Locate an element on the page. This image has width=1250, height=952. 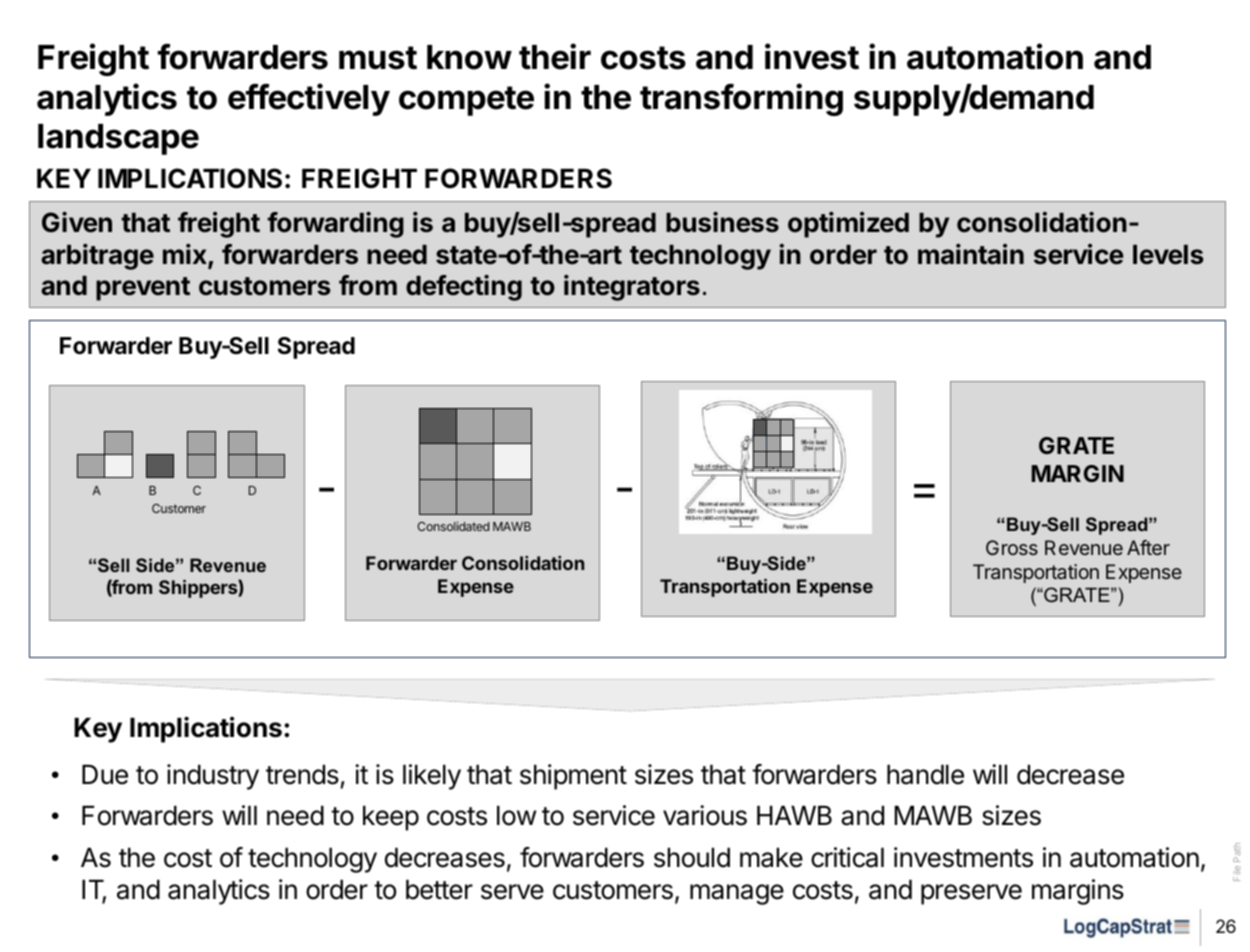
Gross is located at coordinates (1012, 547).
